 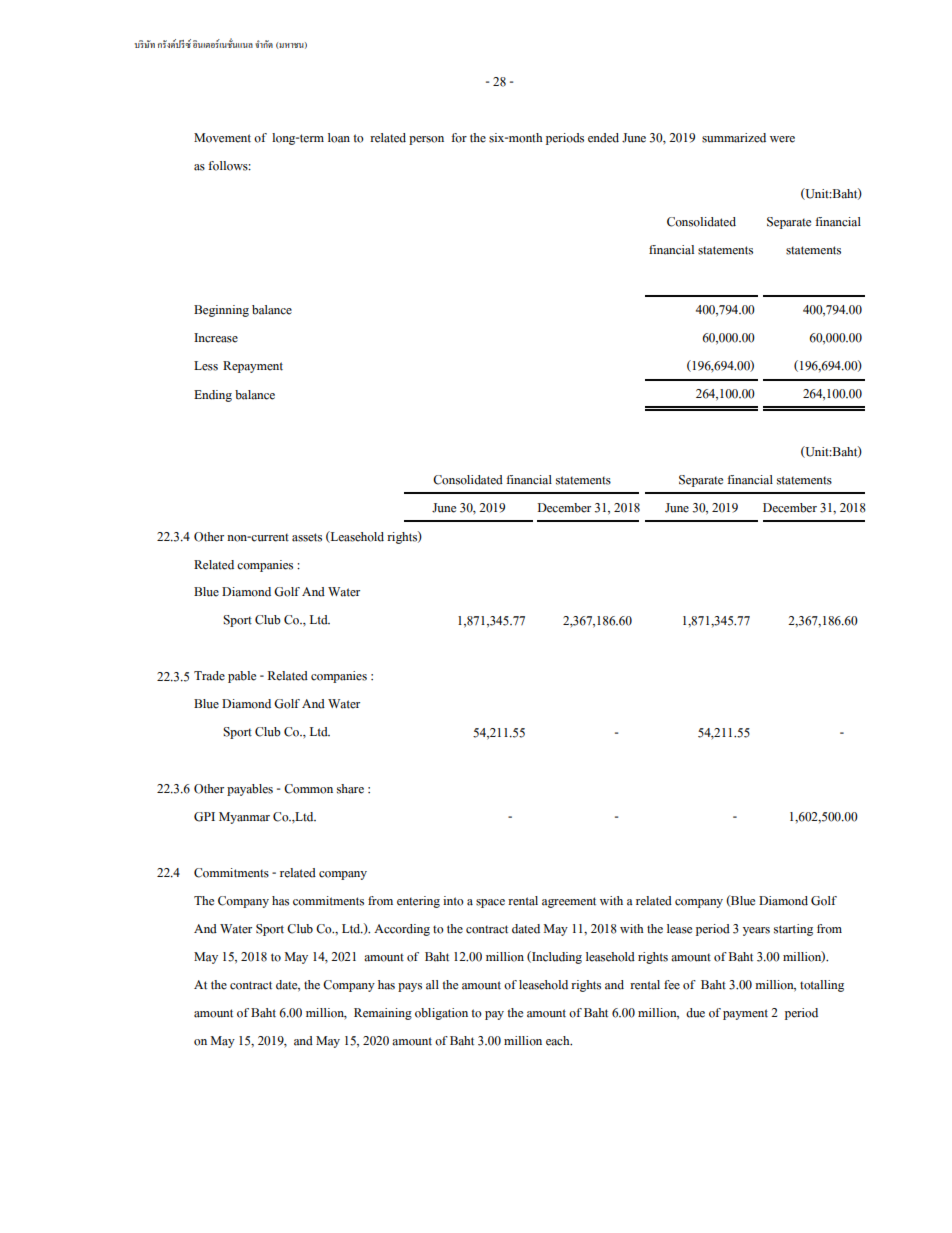 What do you see at coordinates (459, 138) in the page?
I see `for` at bounding box center [459, 138].
